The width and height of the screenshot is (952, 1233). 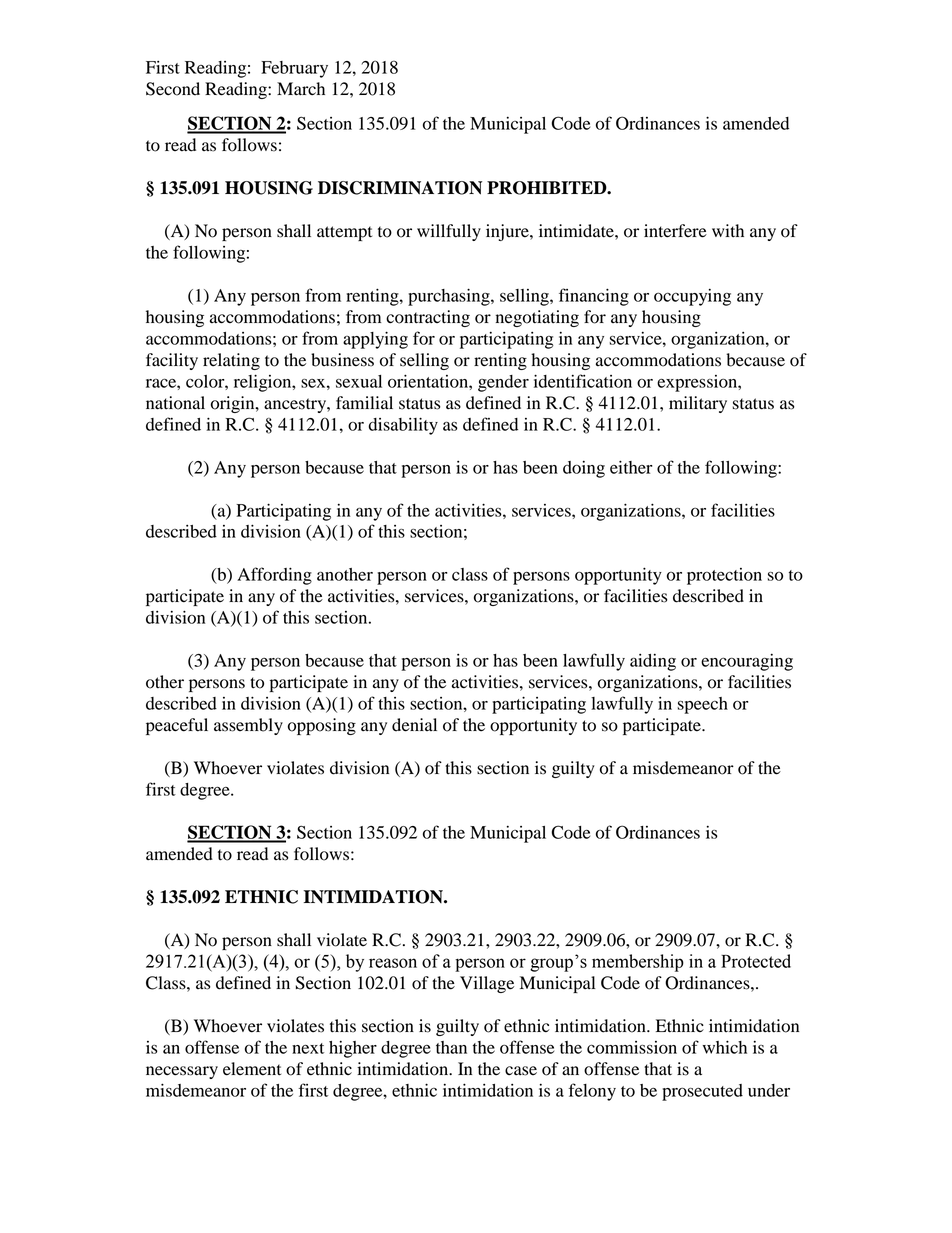 What do you see at coordinates (414, 725) in the screenshot?
I see `denial` at bounding box center [414, 725].
